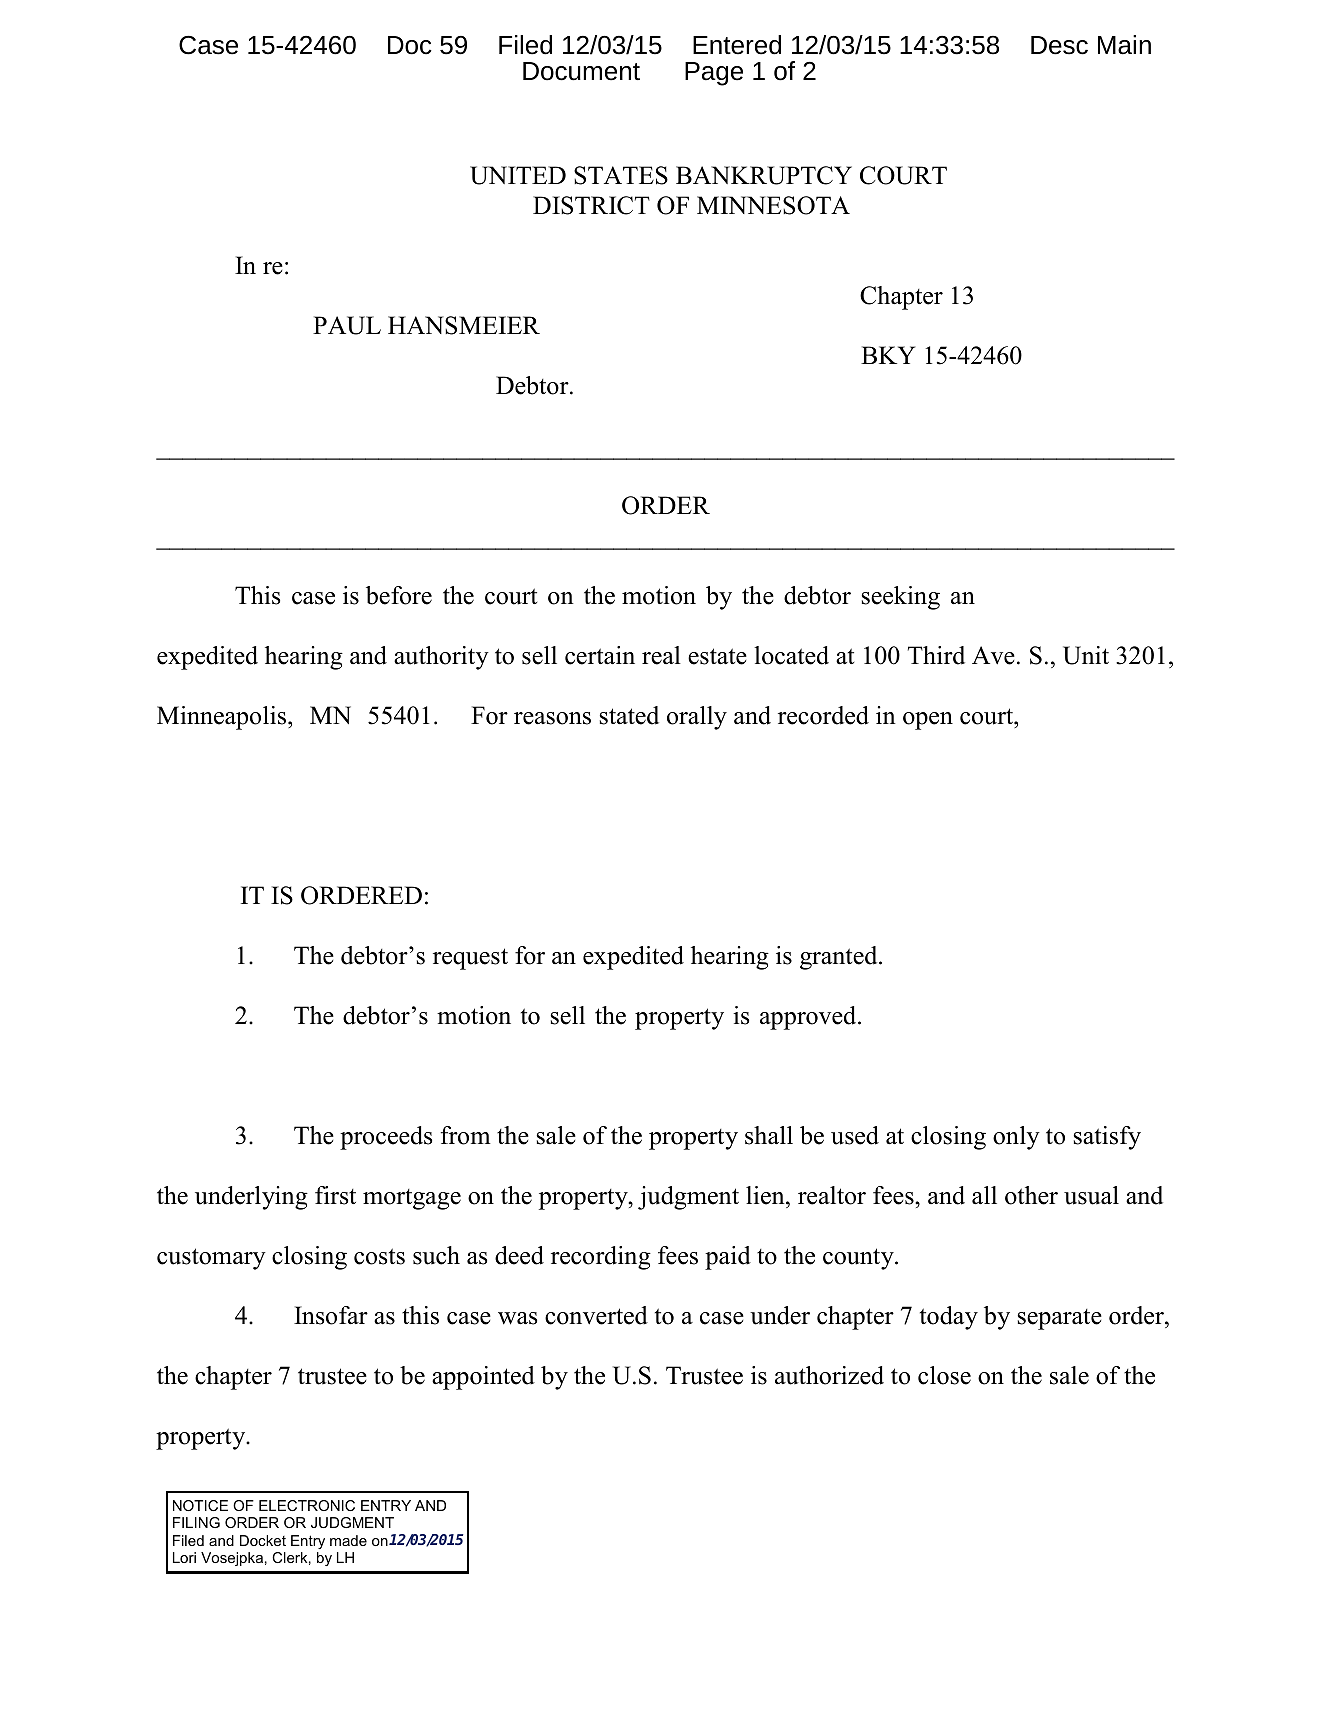 This document has width=1331, height=1722. I want to click on stated, so click(629, 715).
